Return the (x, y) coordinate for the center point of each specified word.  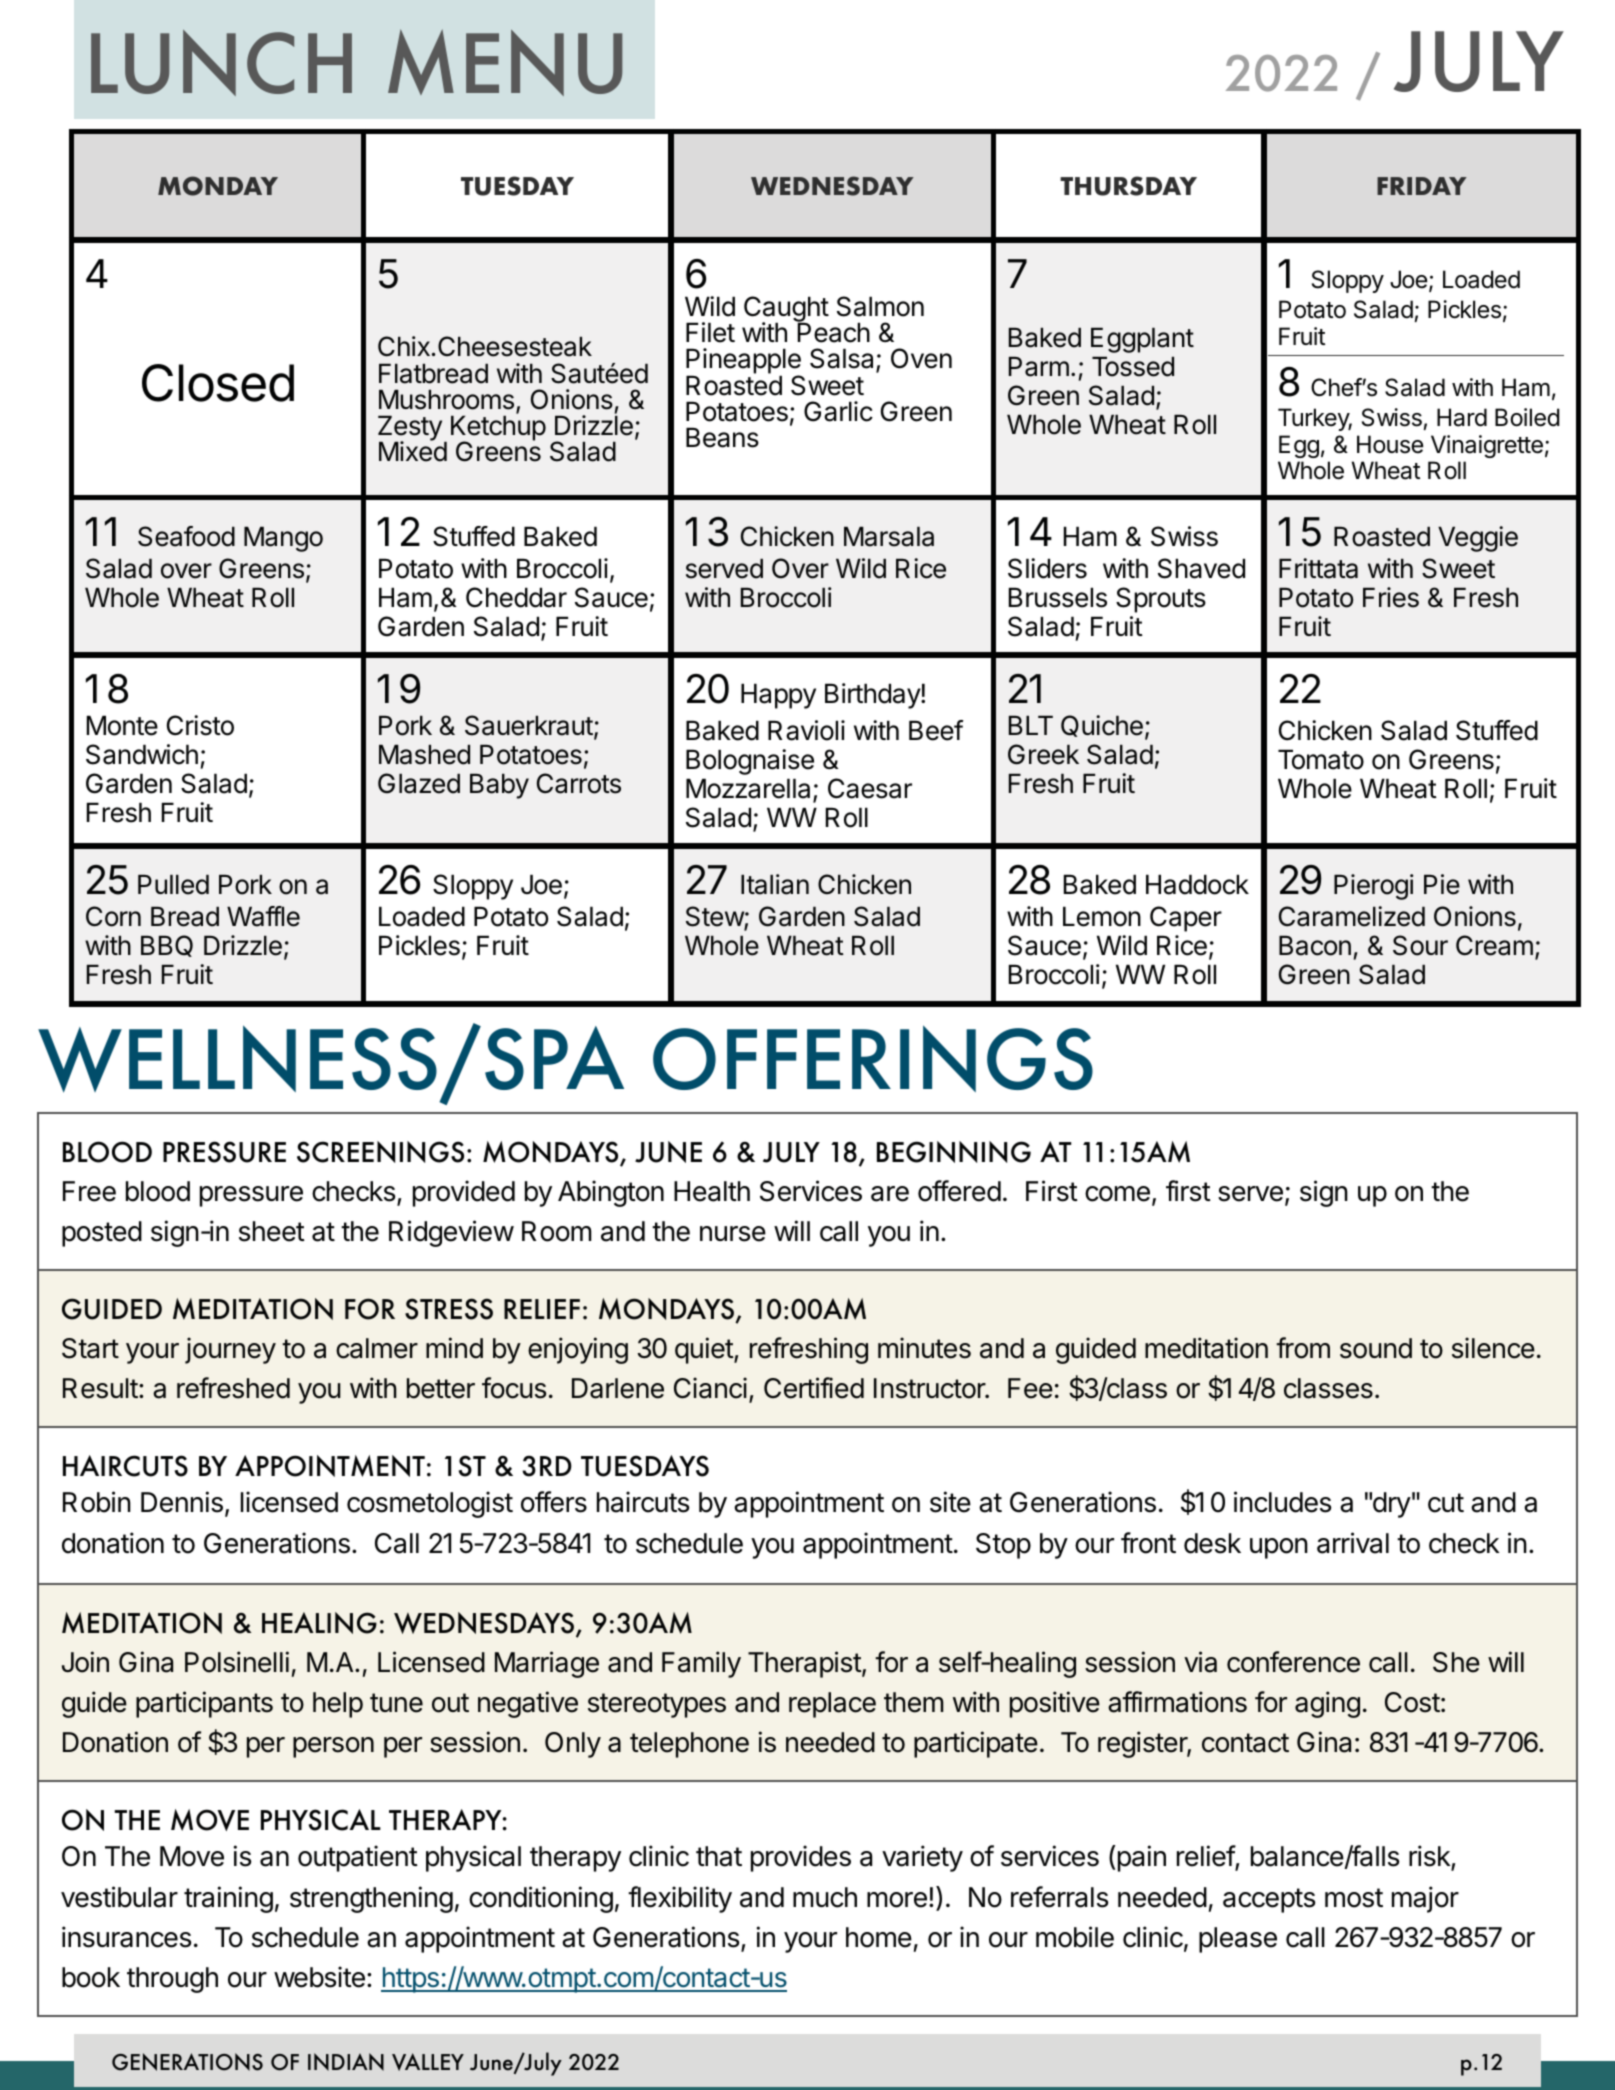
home (879, 1937)
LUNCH (221, 63)
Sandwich (142, 754)
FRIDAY (1422, 186)
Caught (786, 310)
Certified (814, 1388)
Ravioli (806, 730)
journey (230, 1350)
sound (1376, 1348)
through (172, 1980)
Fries (1391, 597)
